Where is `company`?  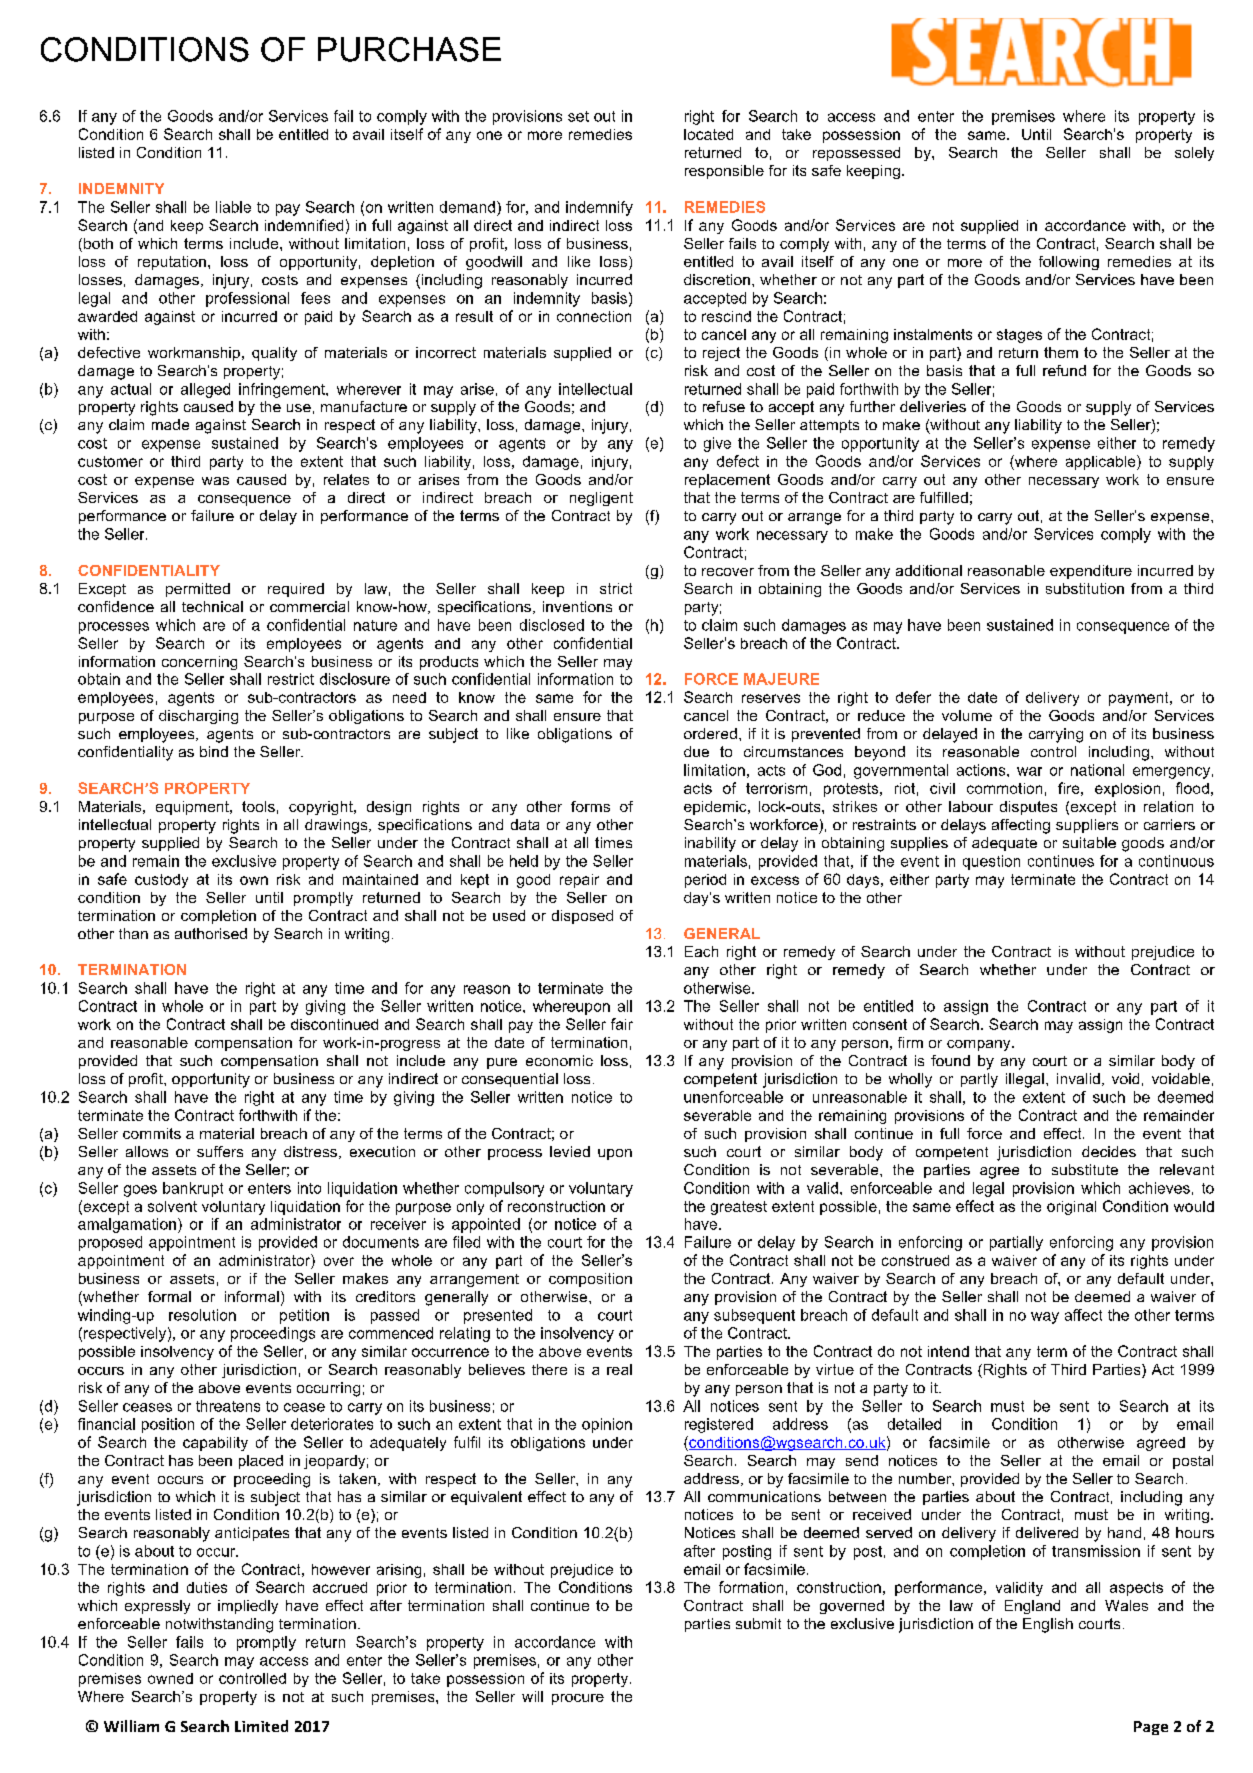
company is located at coordinates (980, 1045).
